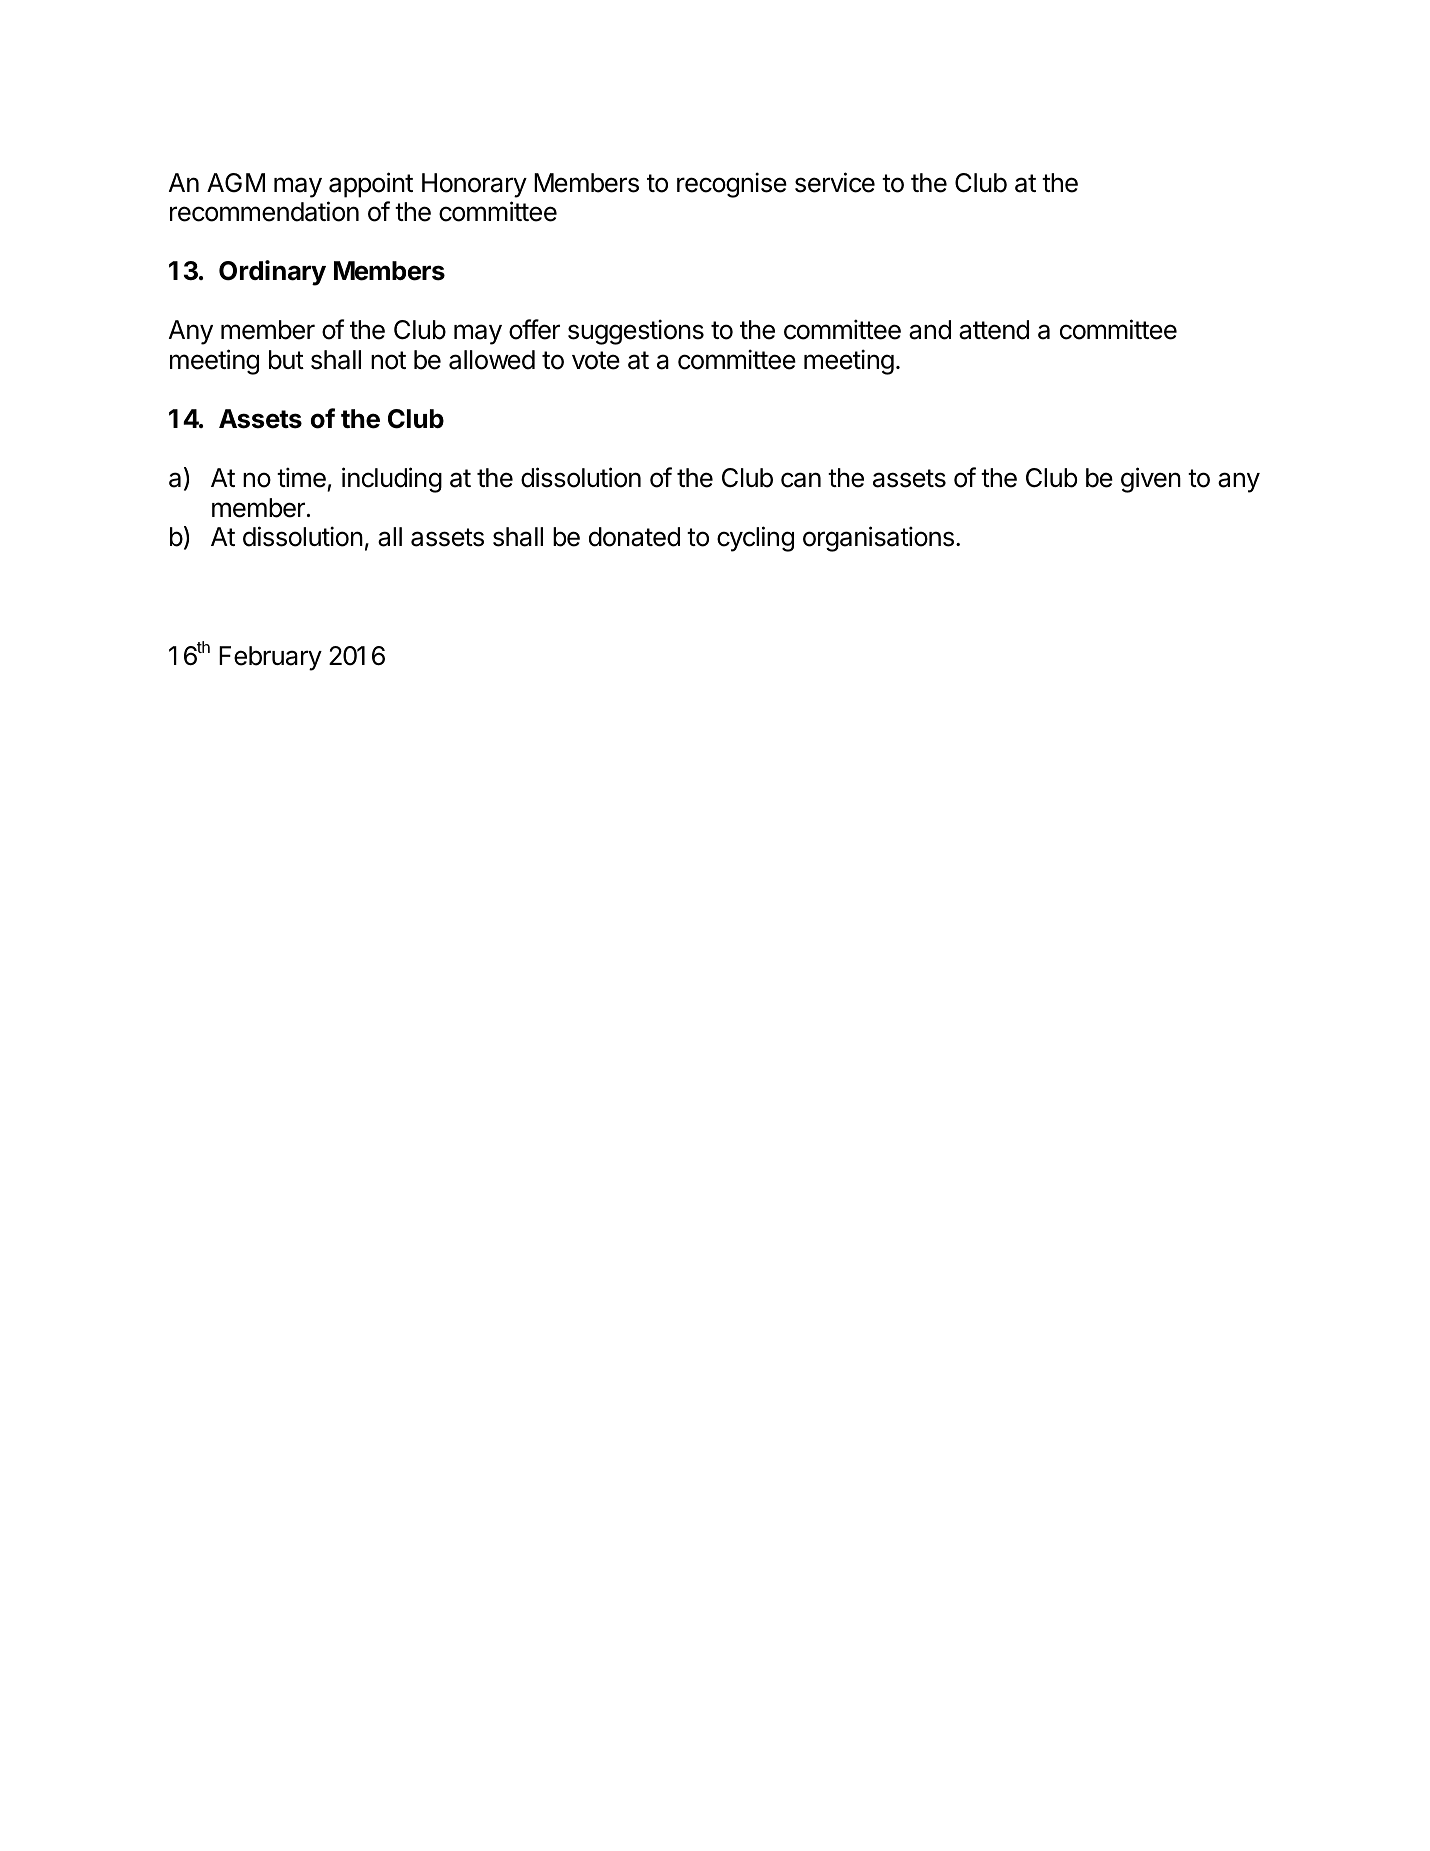 This document has width=1430, height=1851. What do you see at coordinates (270, 658) in the document?
I see `February` at bounding box center [270, 658].
